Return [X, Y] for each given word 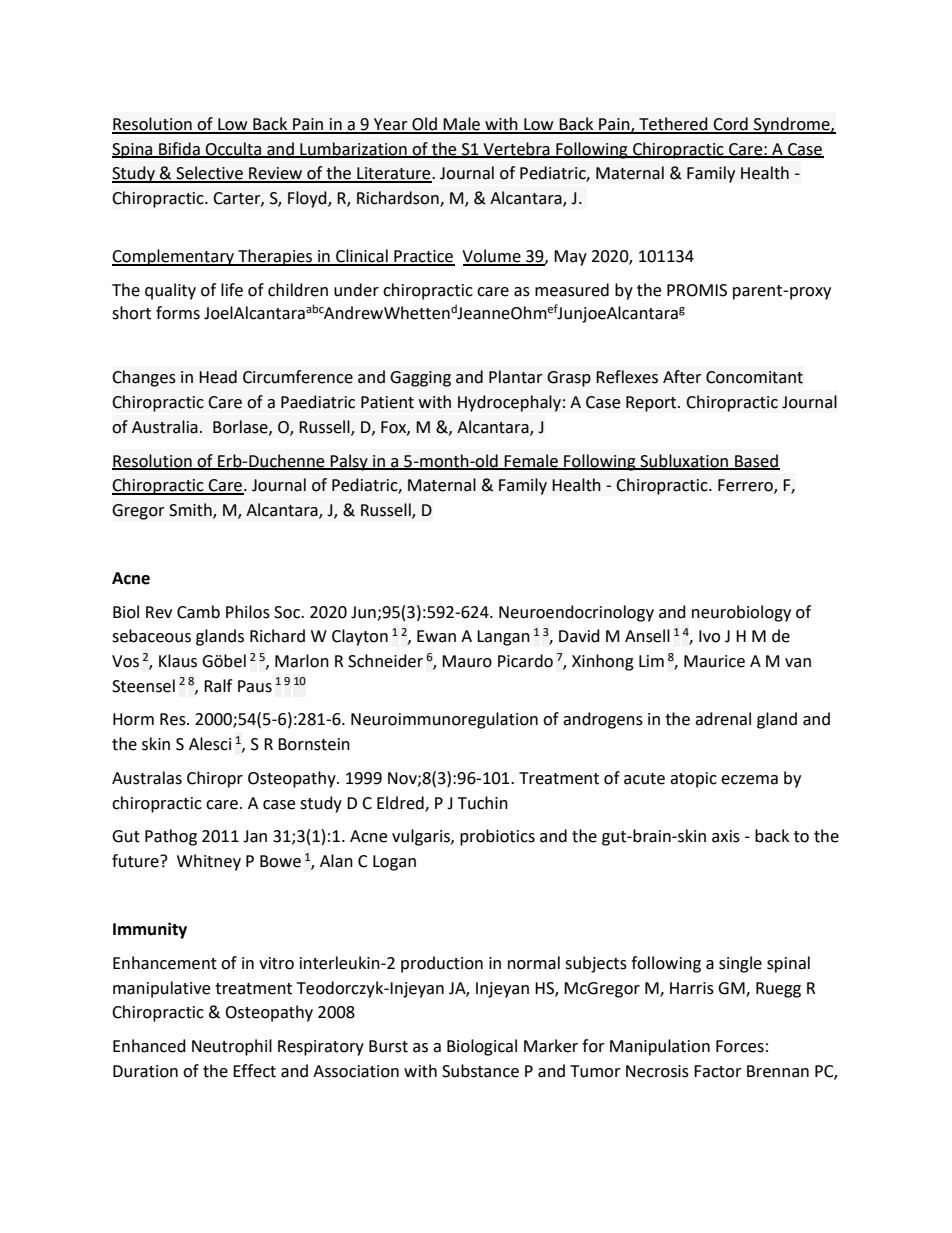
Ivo [709, 636]
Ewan [436, 636]
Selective [209, 174]
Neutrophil [232, 1047]
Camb [198, 612]
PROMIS [697, 290]
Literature [394, 174]
